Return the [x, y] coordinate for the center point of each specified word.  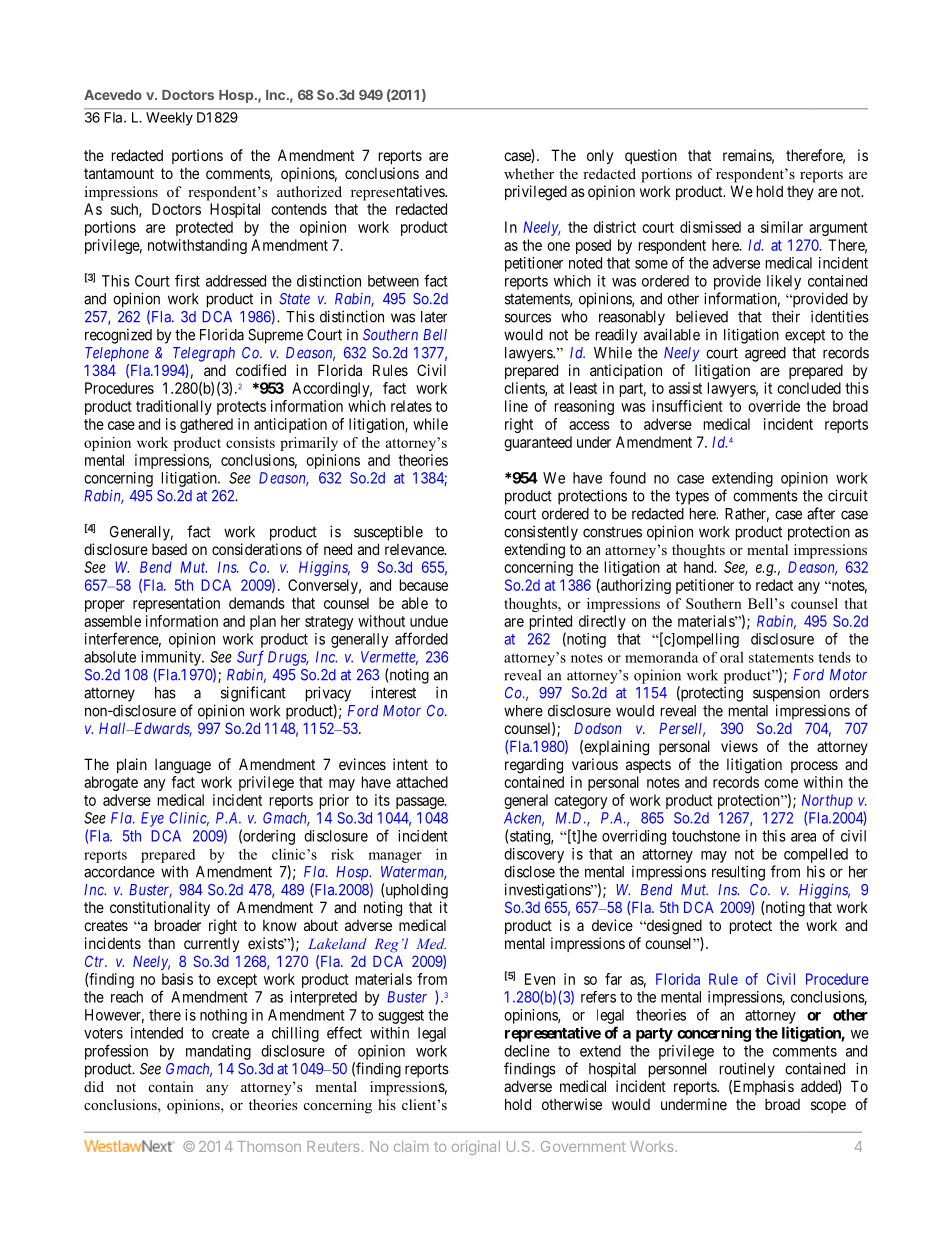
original [476, 1148]
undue [429, 621]
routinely [747, 1070]
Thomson [269, 1146]
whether [529, 173]
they [800, 192]
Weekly [169, 119]
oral [732, 657]
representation [176, 604]
